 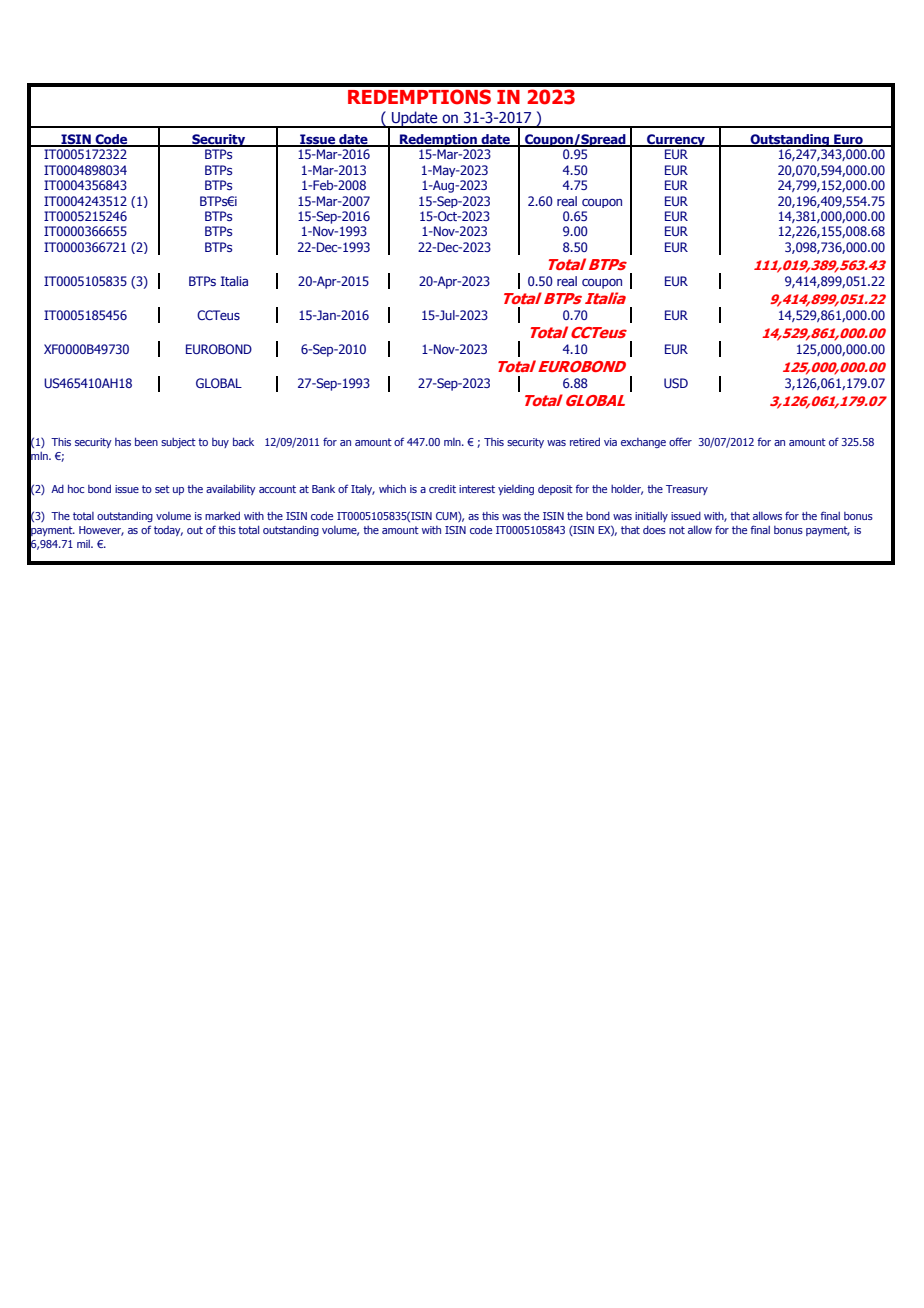 I want to click on today, so click(x=168, y=531).
